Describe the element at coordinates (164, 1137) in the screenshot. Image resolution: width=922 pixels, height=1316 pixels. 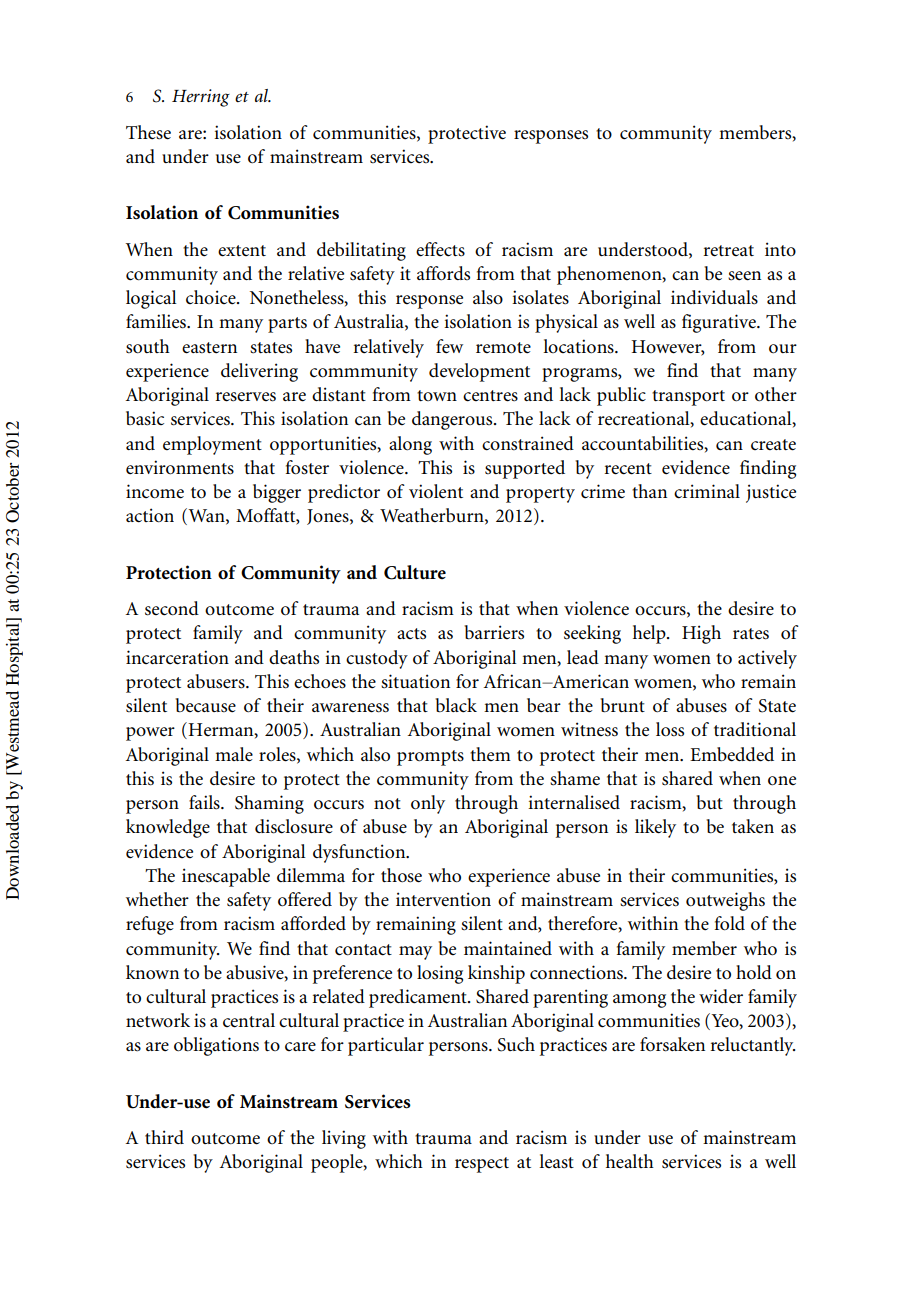
I see `third` at that location.
